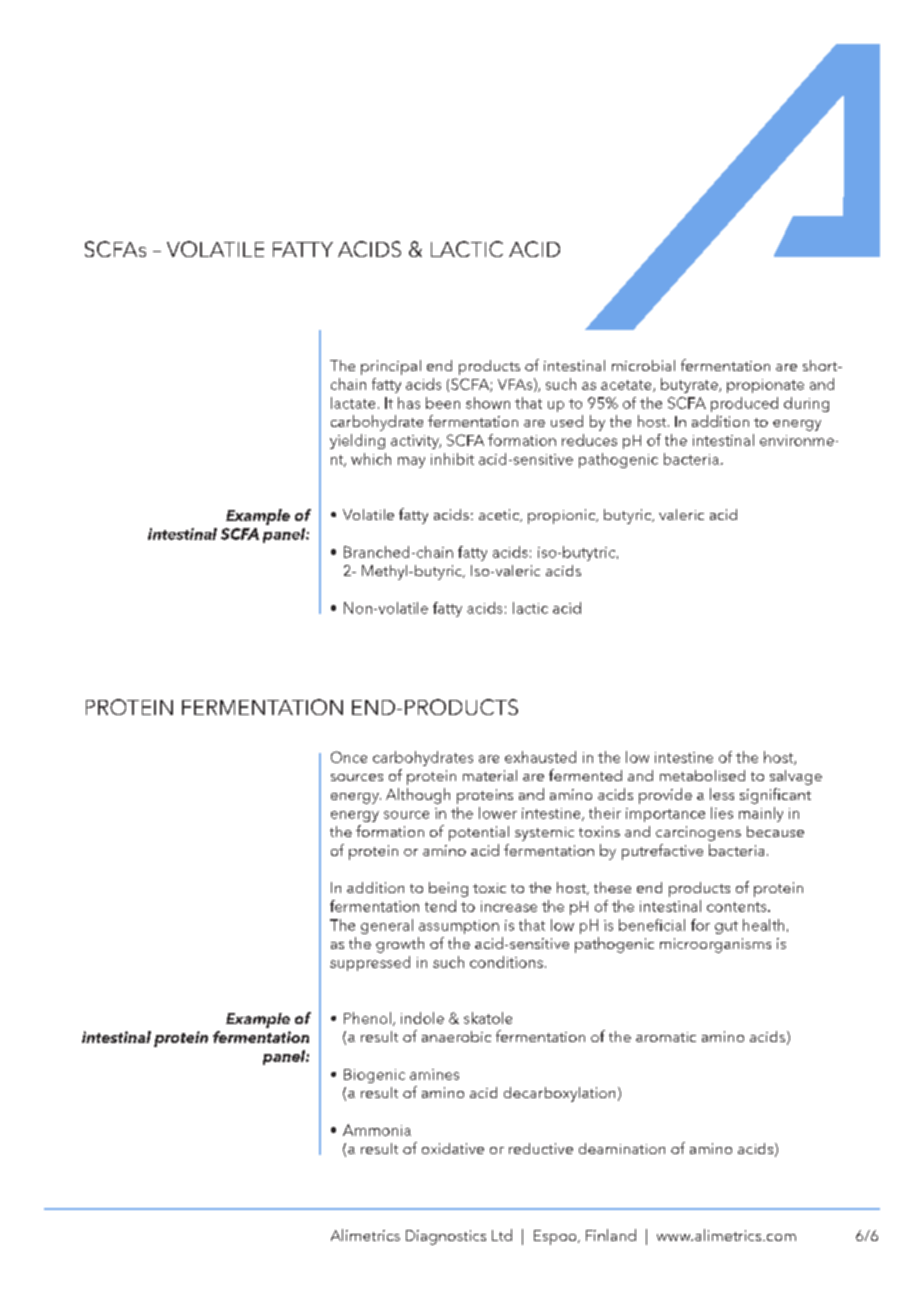 This screenshot has height=1308, width=924. Describe the element at coordinates (418, 796) in the screenshot. I see `Although` at that location.
